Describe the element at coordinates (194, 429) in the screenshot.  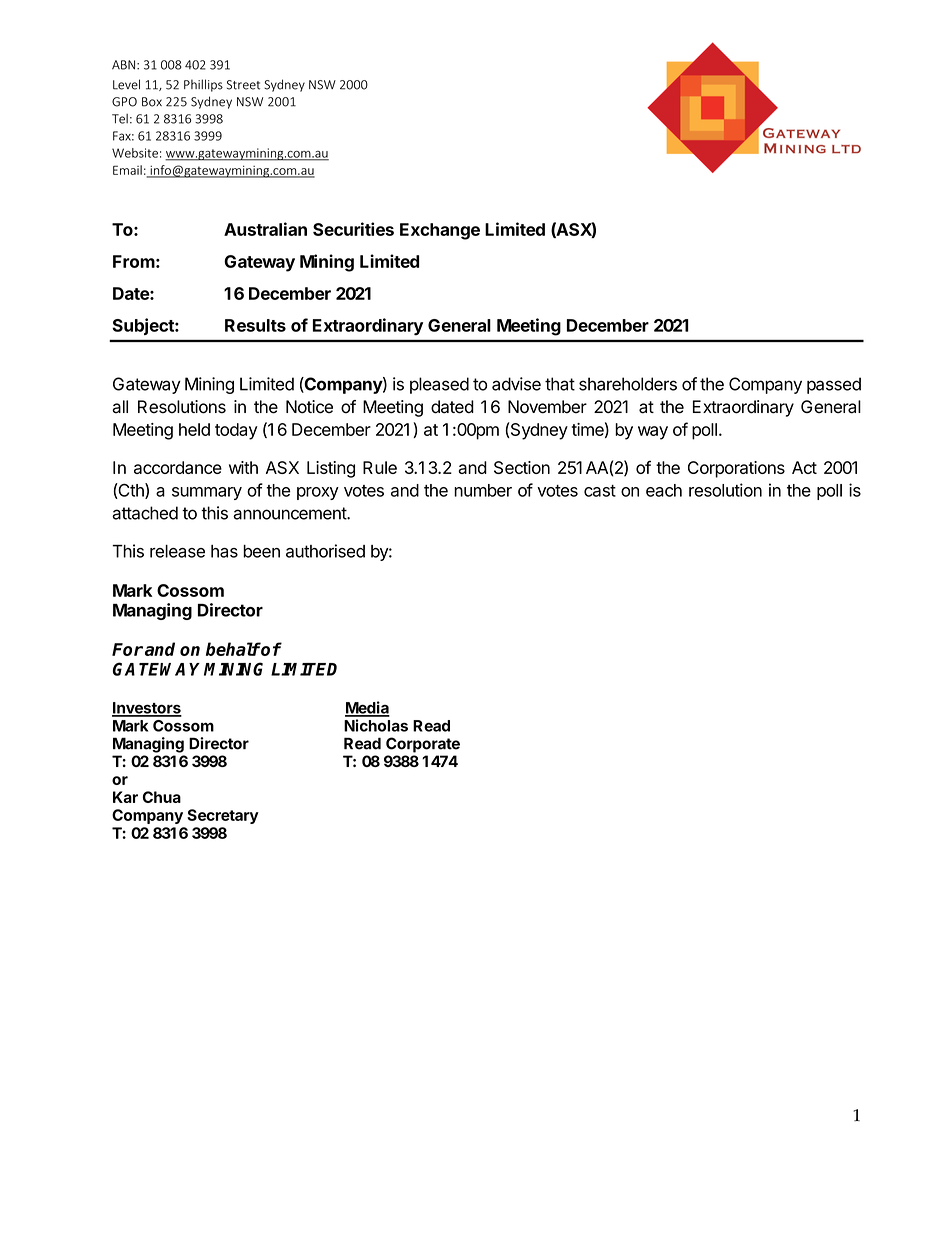
I see `held` at that location.
